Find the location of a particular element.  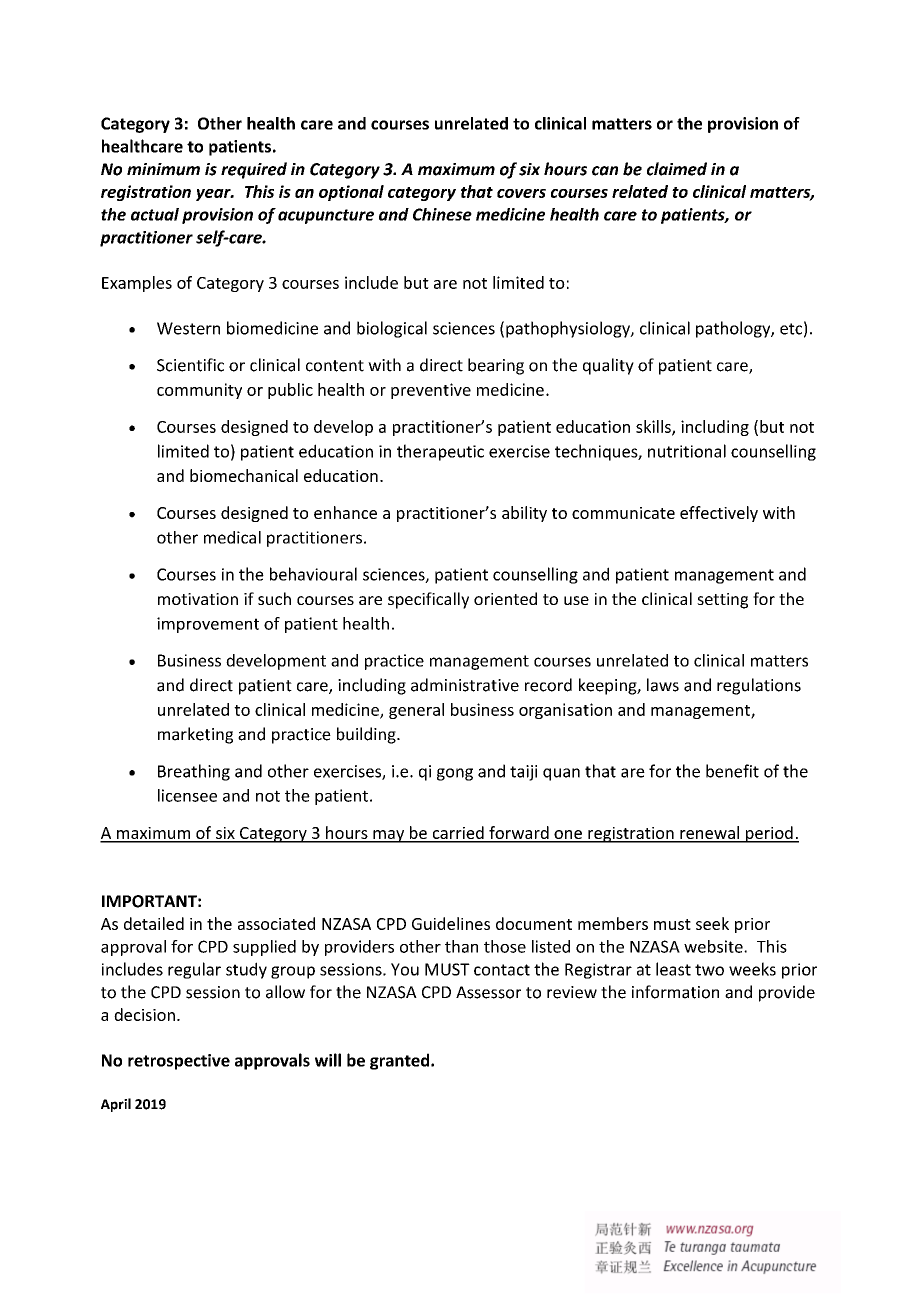

improvement is located at coordinates (208, 625).
